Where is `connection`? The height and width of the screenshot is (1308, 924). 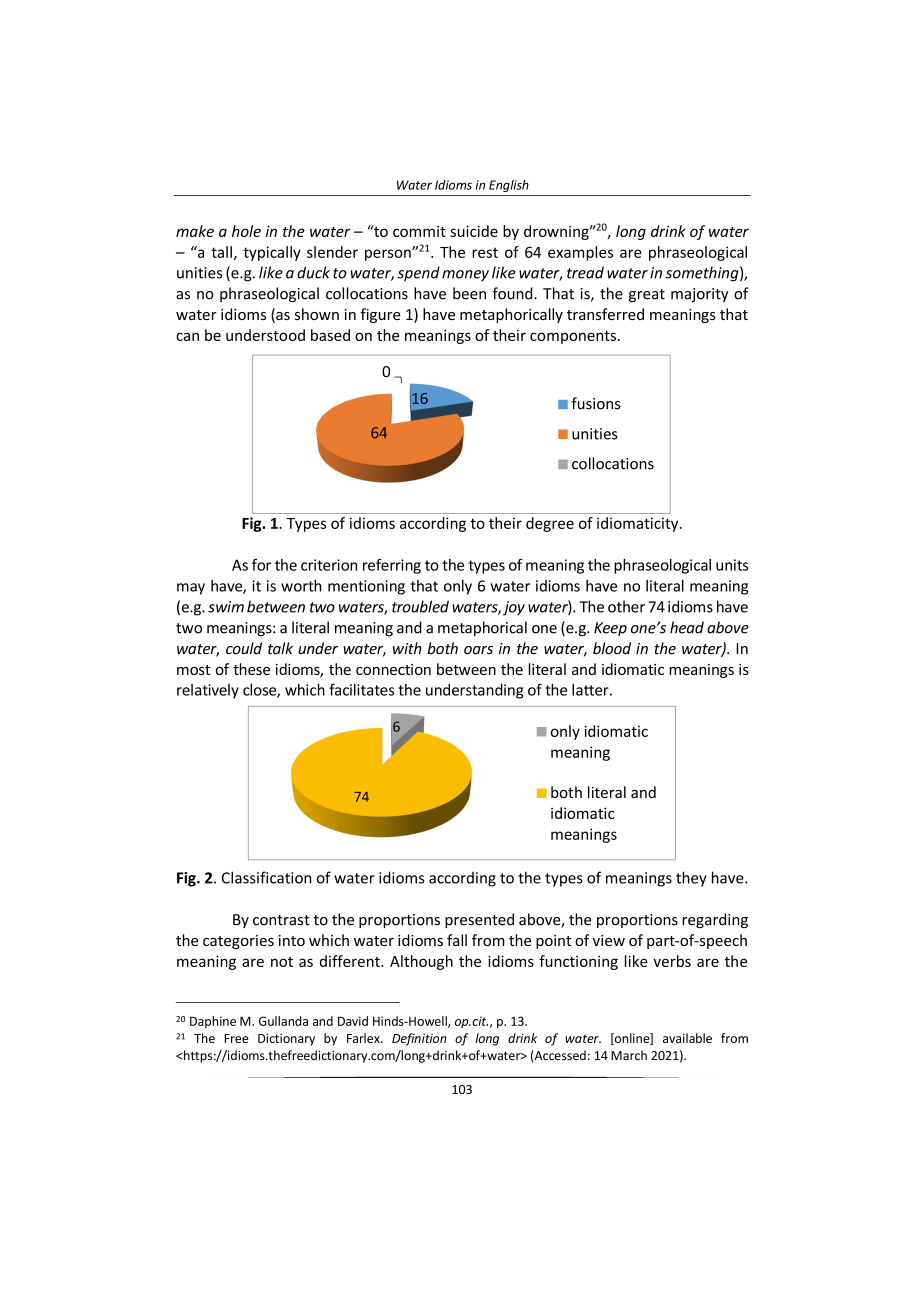
connection is located at coordinates (393, 669).
